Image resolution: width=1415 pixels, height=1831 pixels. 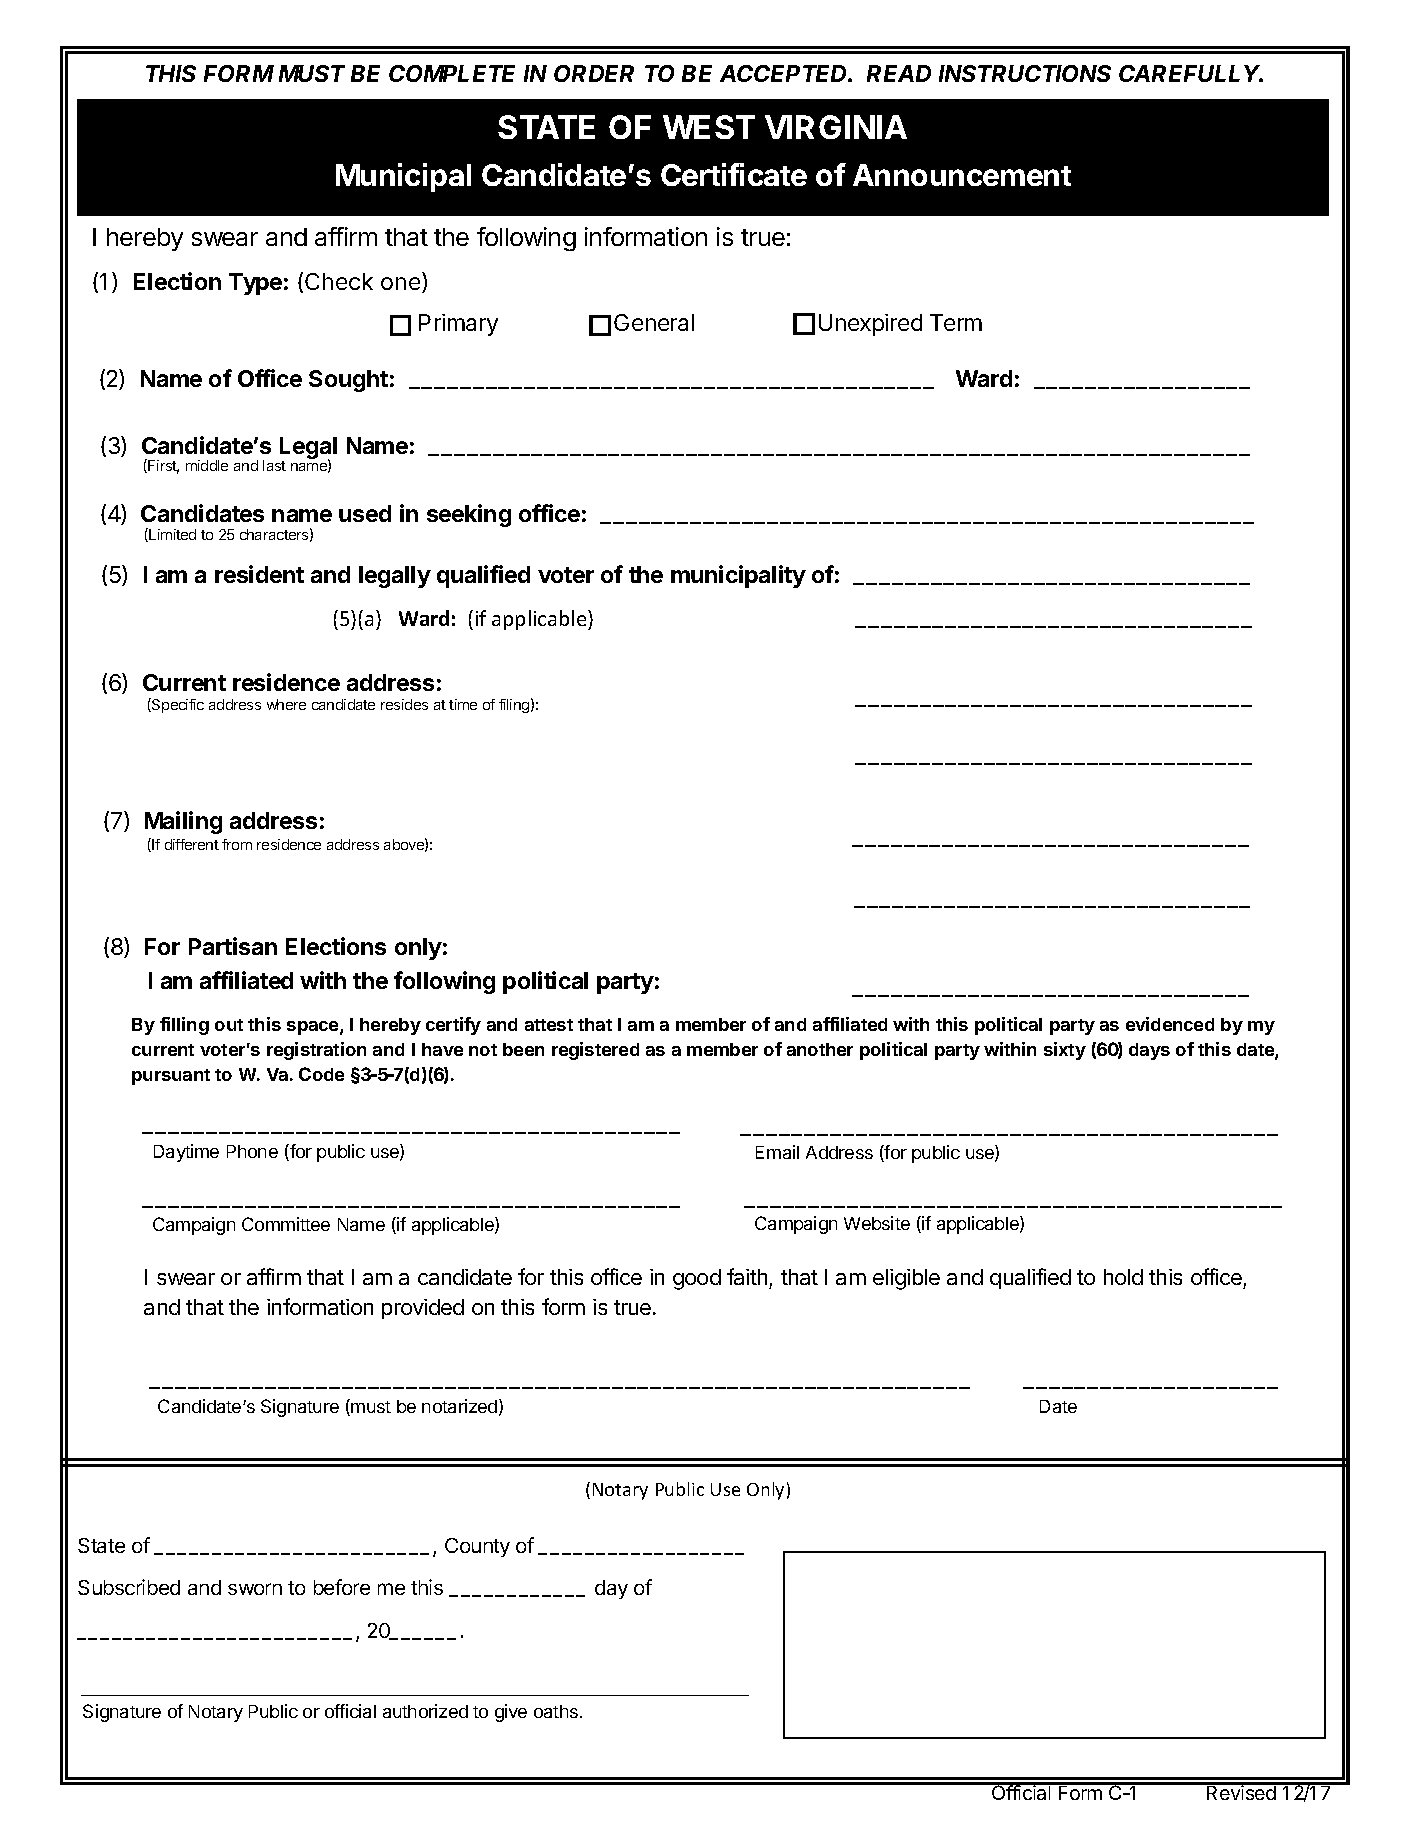 I want to click on evidenced, so click(x=1170, y=1024).
